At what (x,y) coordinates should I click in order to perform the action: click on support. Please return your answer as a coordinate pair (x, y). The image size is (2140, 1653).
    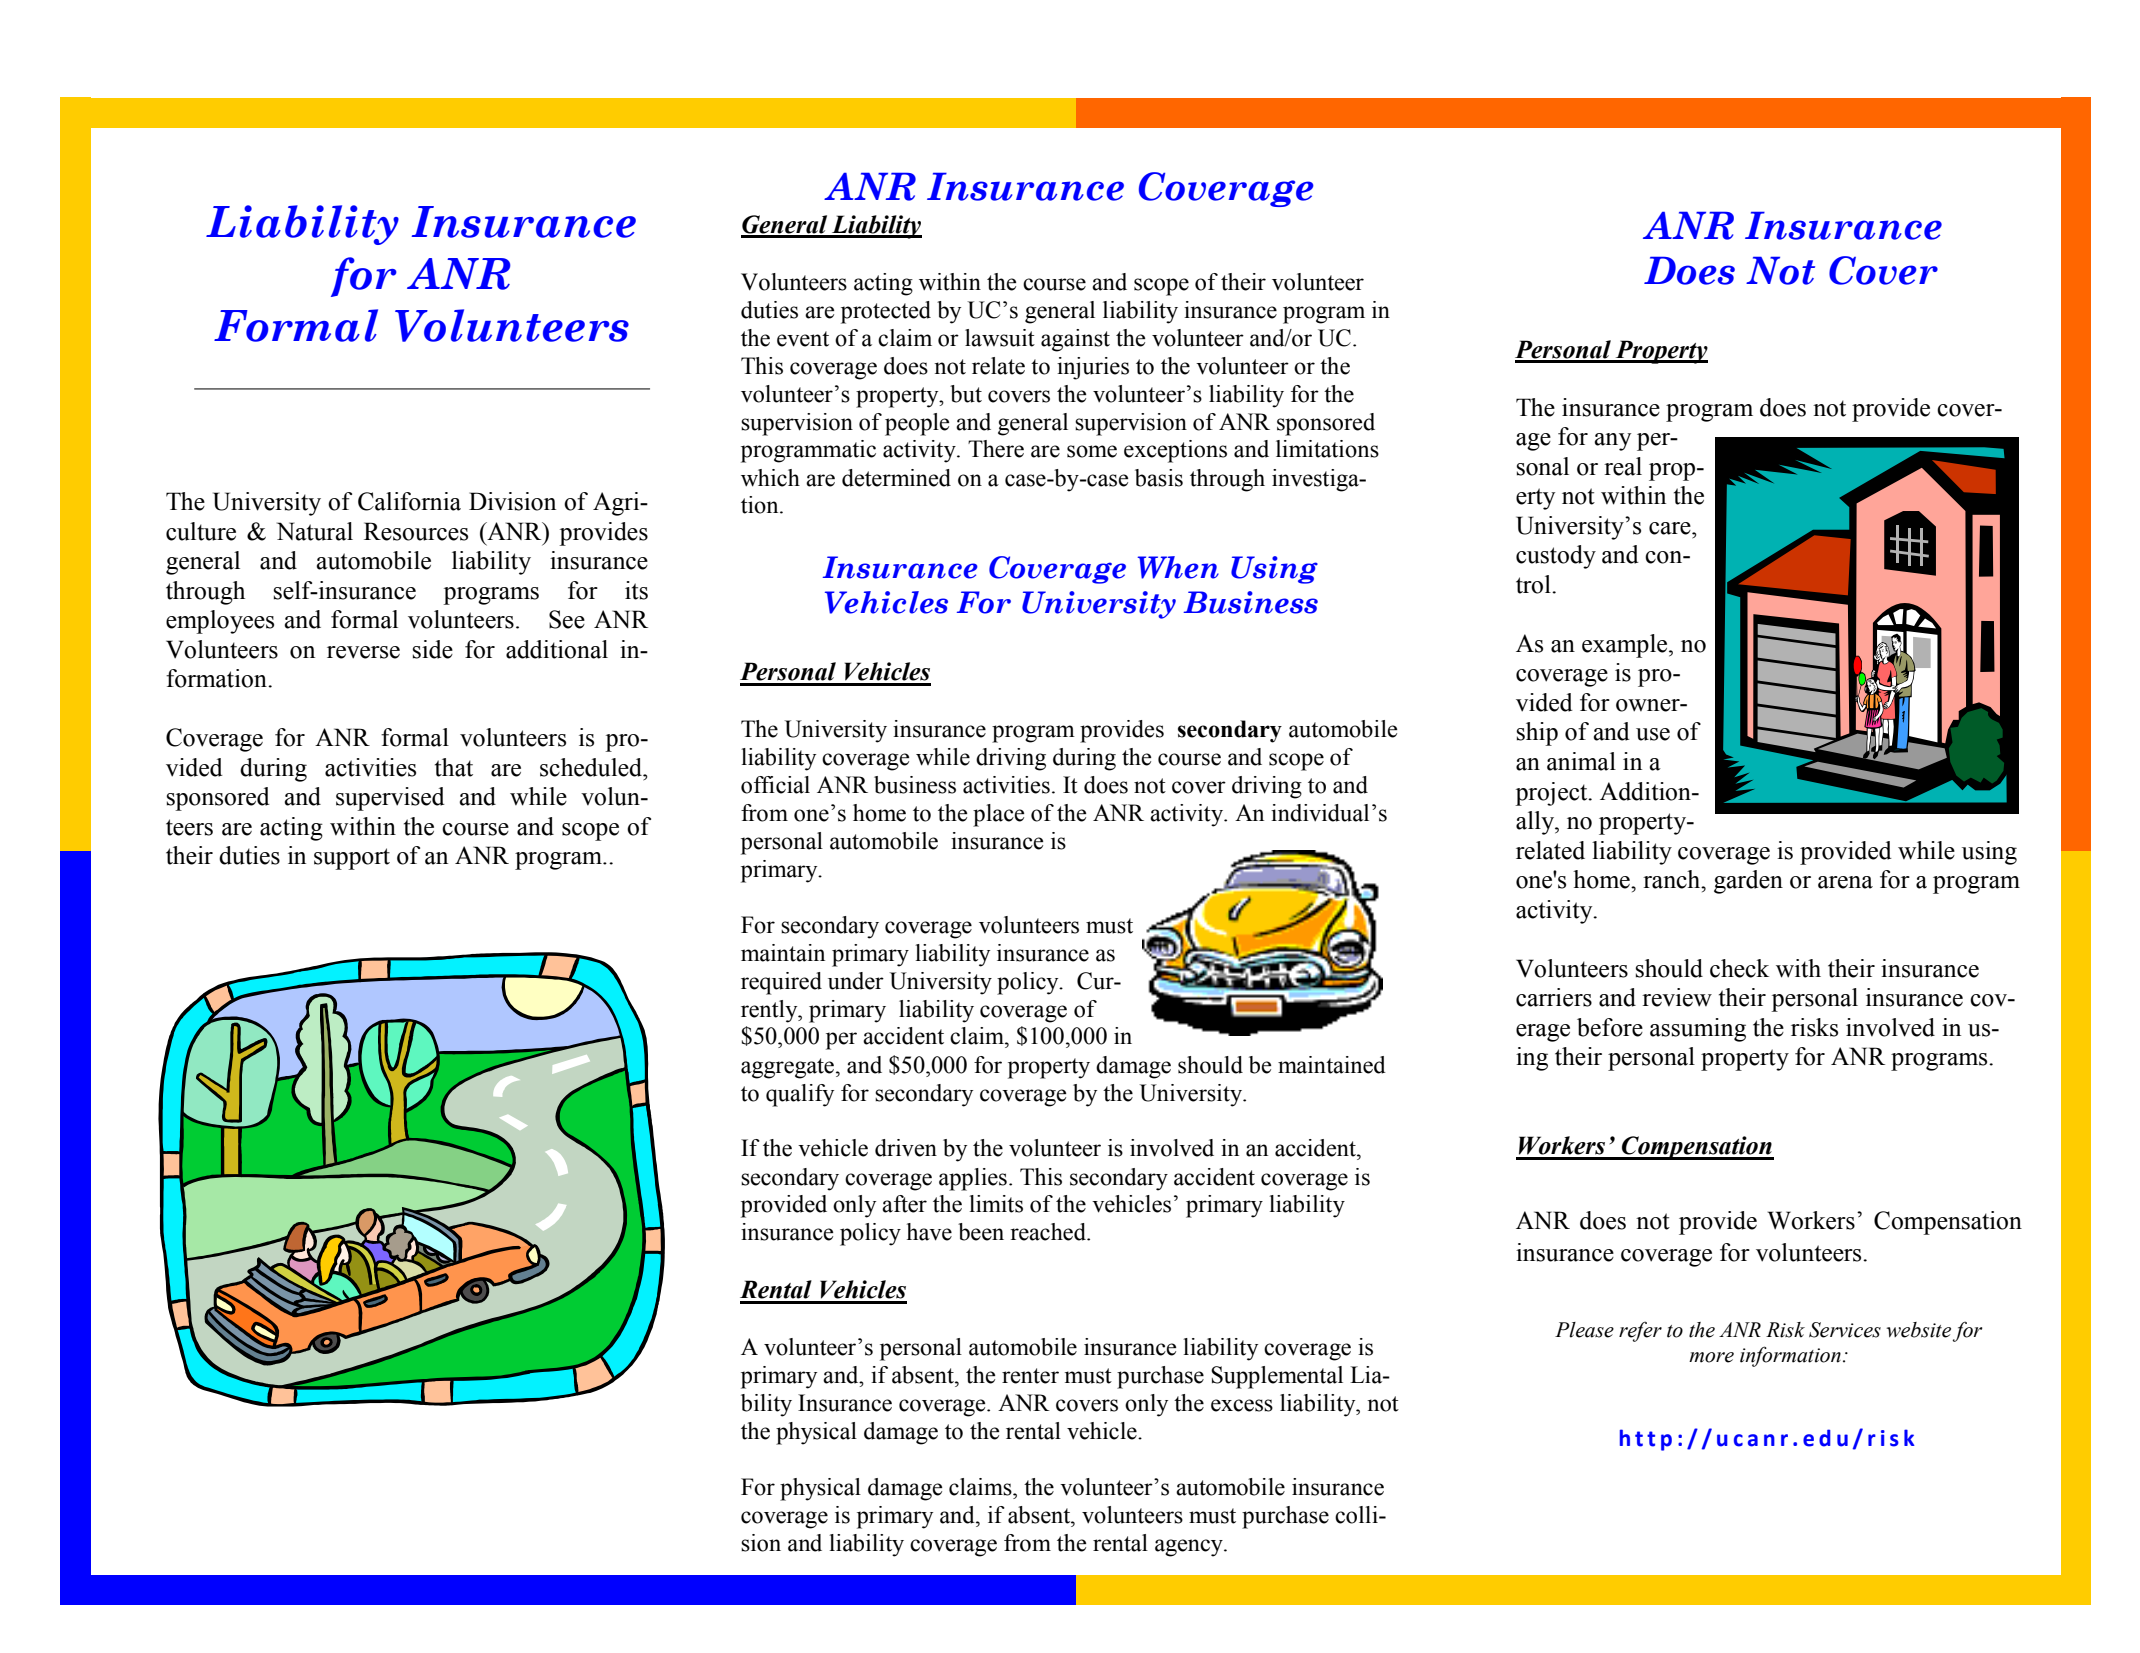
    Looking at the image, I should click on (352, 859).
